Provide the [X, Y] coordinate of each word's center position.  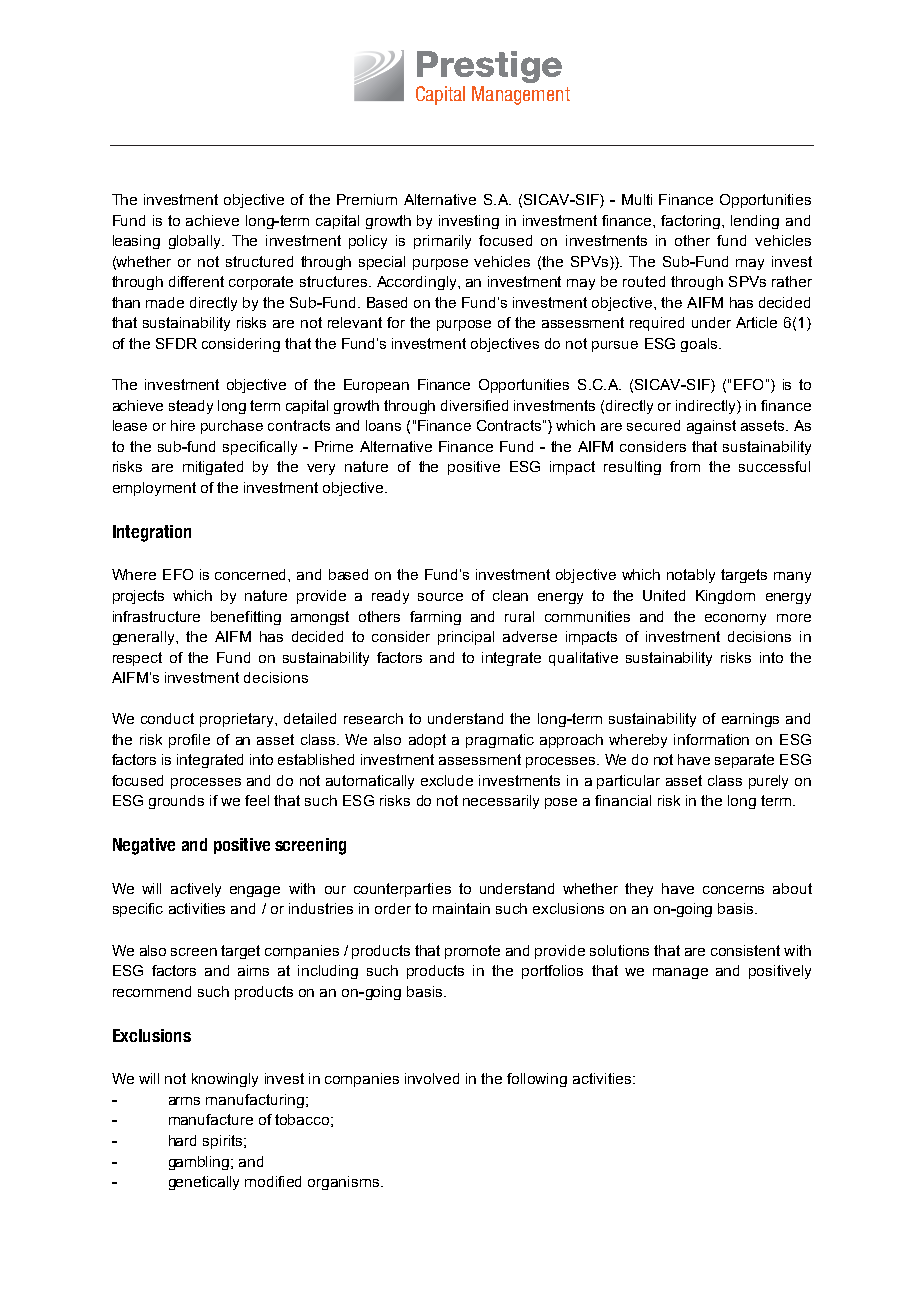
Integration [152, 533]
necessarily [501, 802]
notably [691, 576]
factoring [690, 222]
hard [182, 1140]
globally [196, 242]
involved [432, 1078]
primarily [442, 242]
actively [196, 890]
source [440, 597]
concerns [733, 890]
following [537, 1080]
